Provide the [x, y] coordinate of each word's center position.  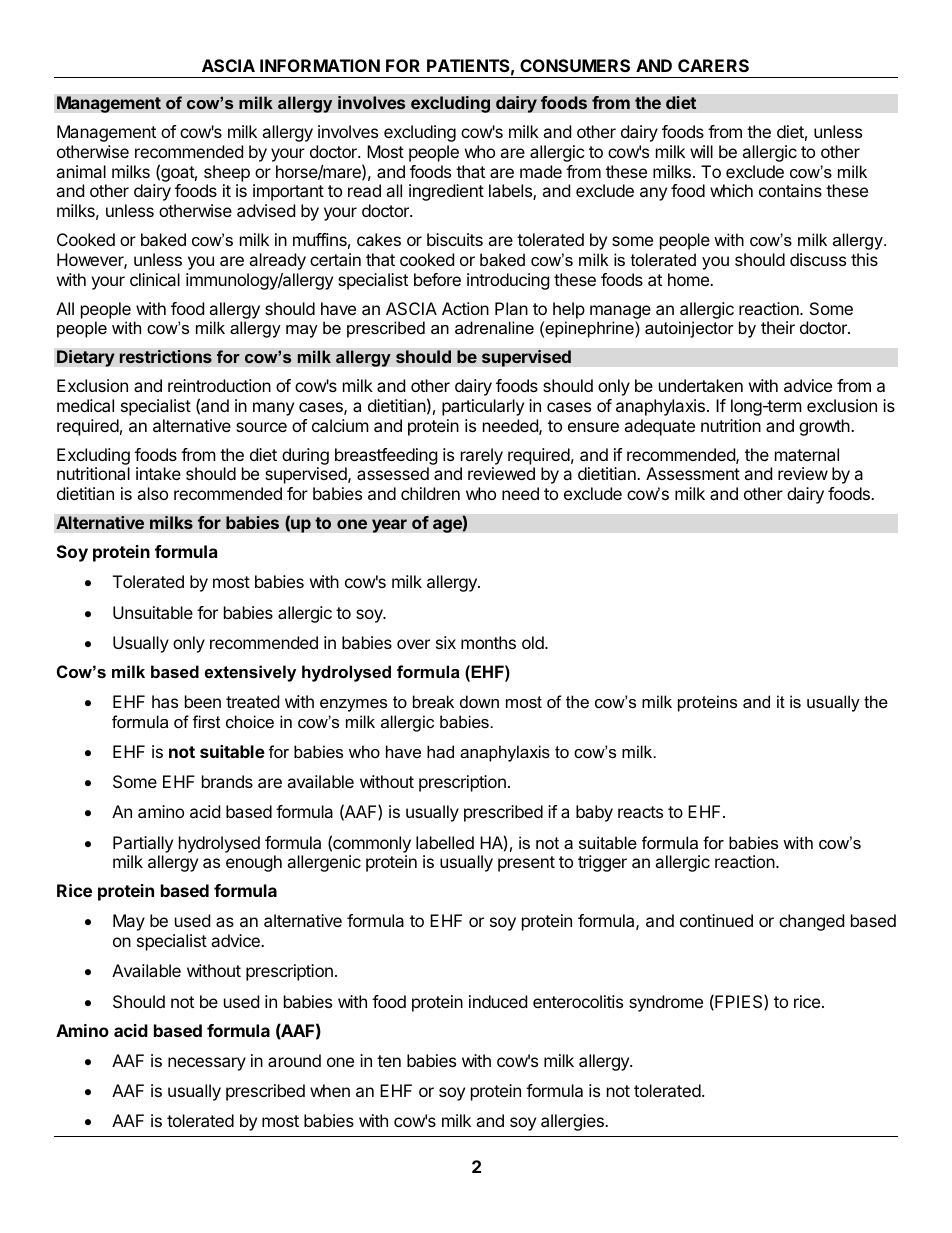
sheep [227, 173]
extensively [250, 673]
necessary [207, 1064]
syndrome [666, 1003]
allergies [573, 1122]
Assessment [693, 473]
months [488, 642]
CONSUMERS [575, 65]
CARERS [713, 65]
